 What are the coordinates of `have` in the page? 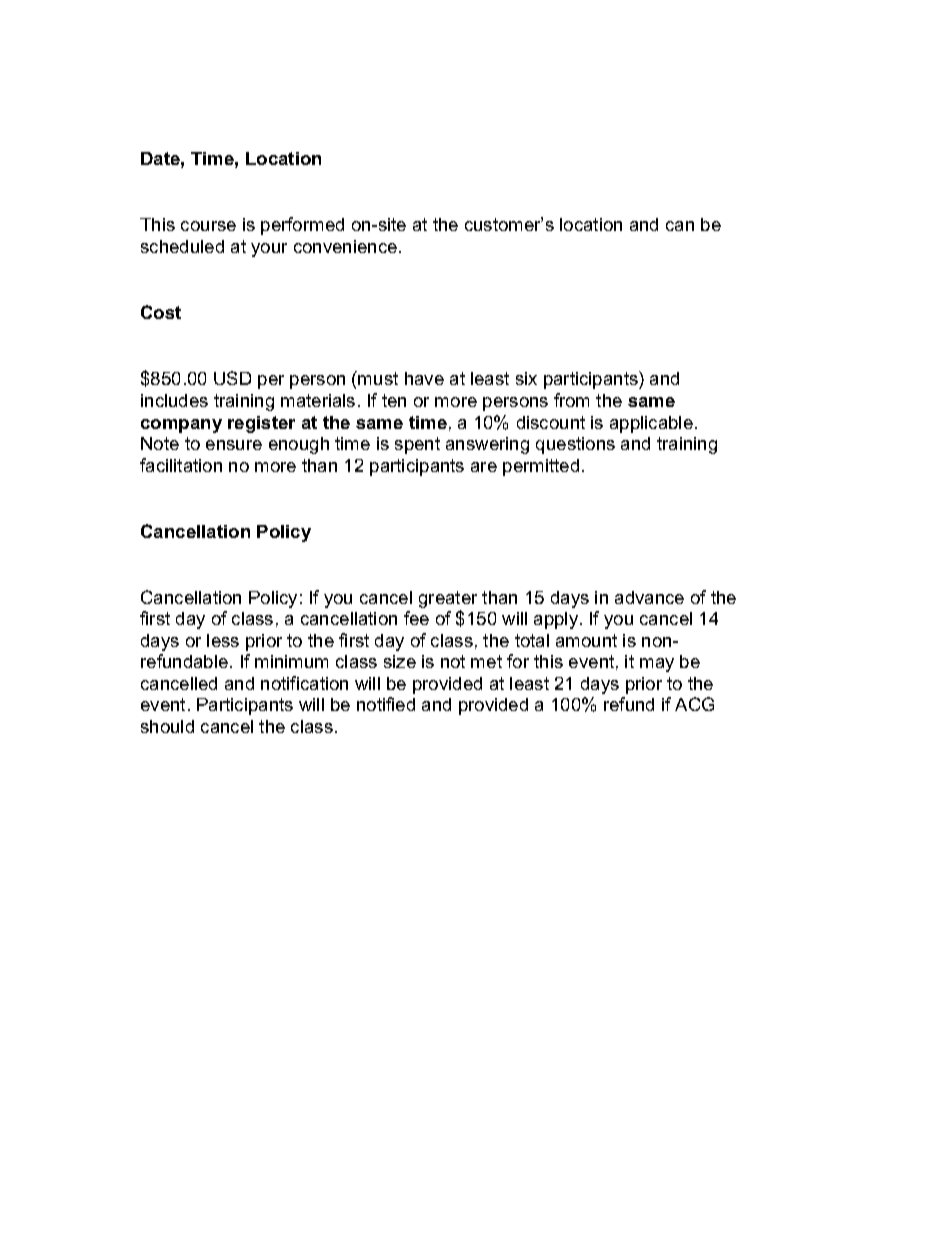 It's located at (424, 378).
